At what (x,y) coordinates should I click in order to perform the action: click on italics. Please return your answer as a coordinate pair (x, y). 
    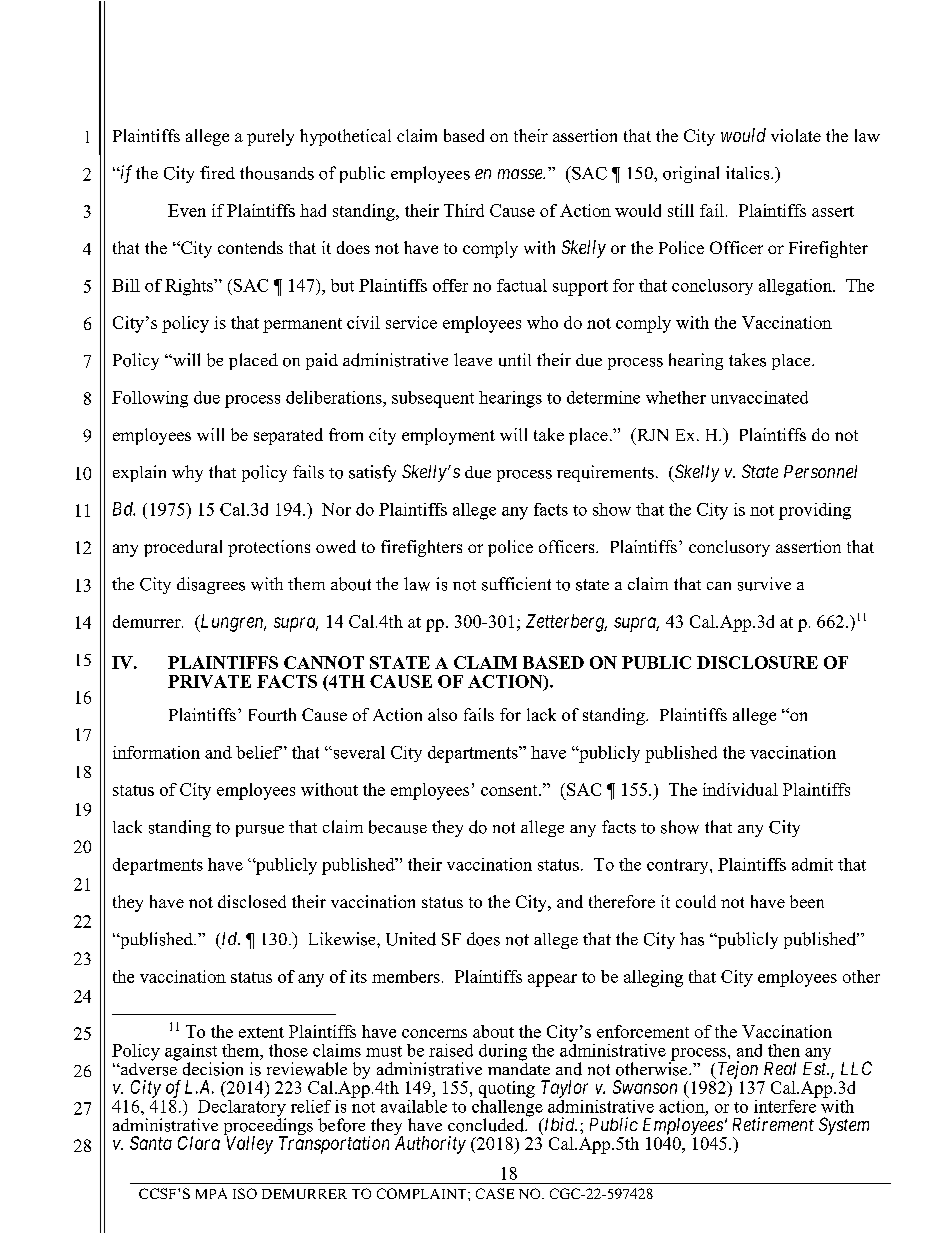
    Looking at the image, I should click on (749, 173).
